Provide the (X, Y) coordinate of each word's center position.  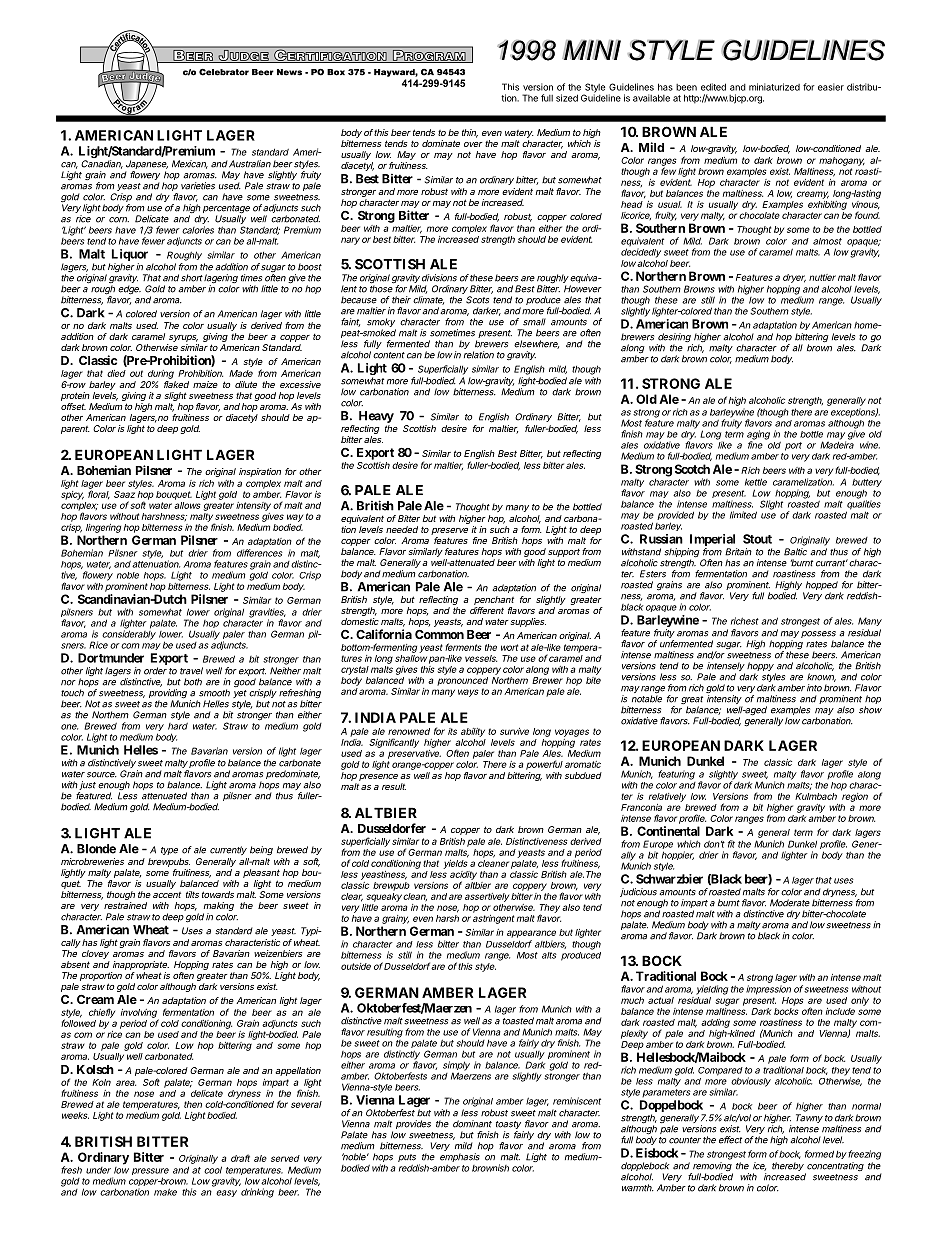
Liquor (130, 255)
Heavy (376, 417)
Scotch (692, 469)
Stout (757, 539)
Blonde (96, 849)
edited (713, 87)
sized (567, 98)
